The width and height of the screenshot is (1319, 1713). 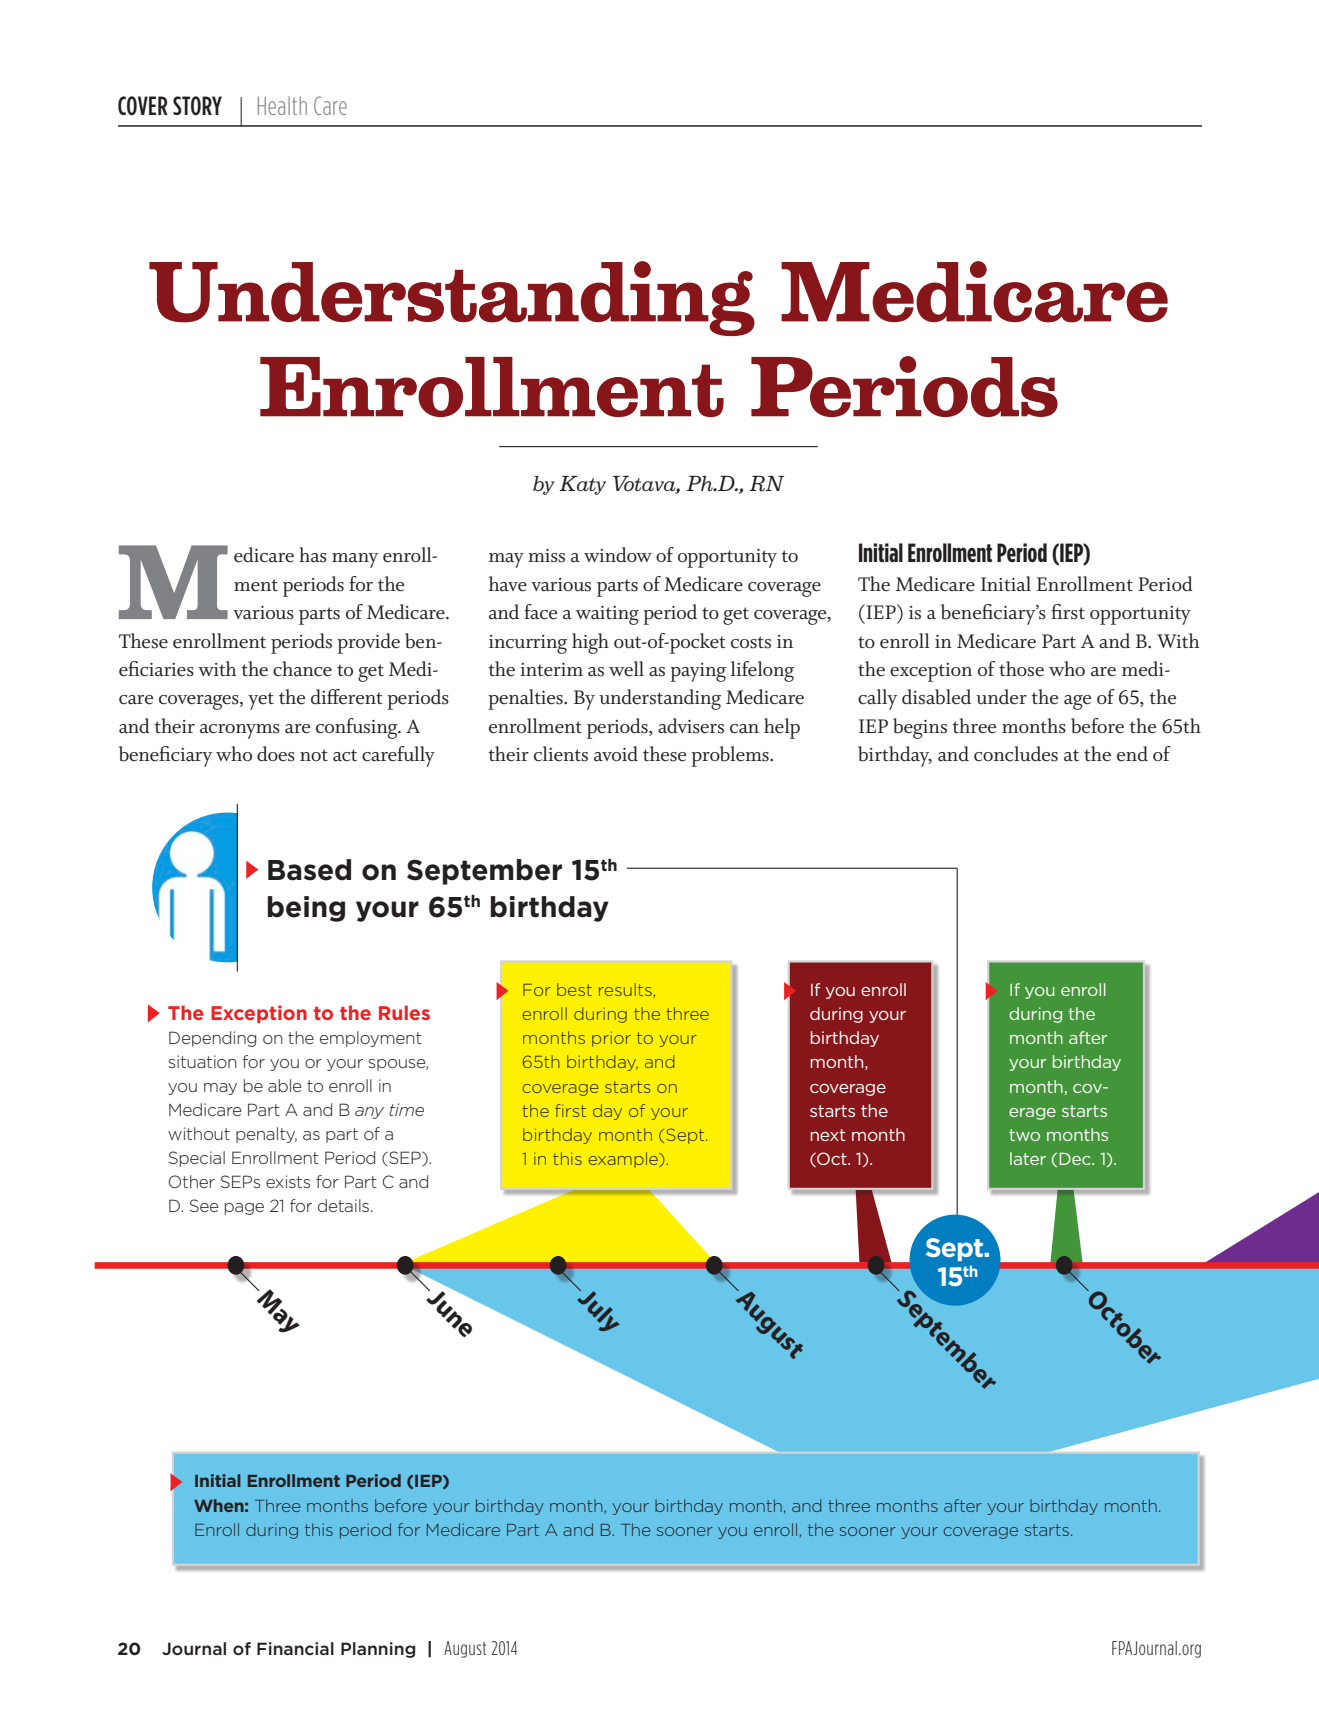 What do you see at coordinates (313, 555) in the screenshot?
I see `has` at bounding box center [313, 555].
